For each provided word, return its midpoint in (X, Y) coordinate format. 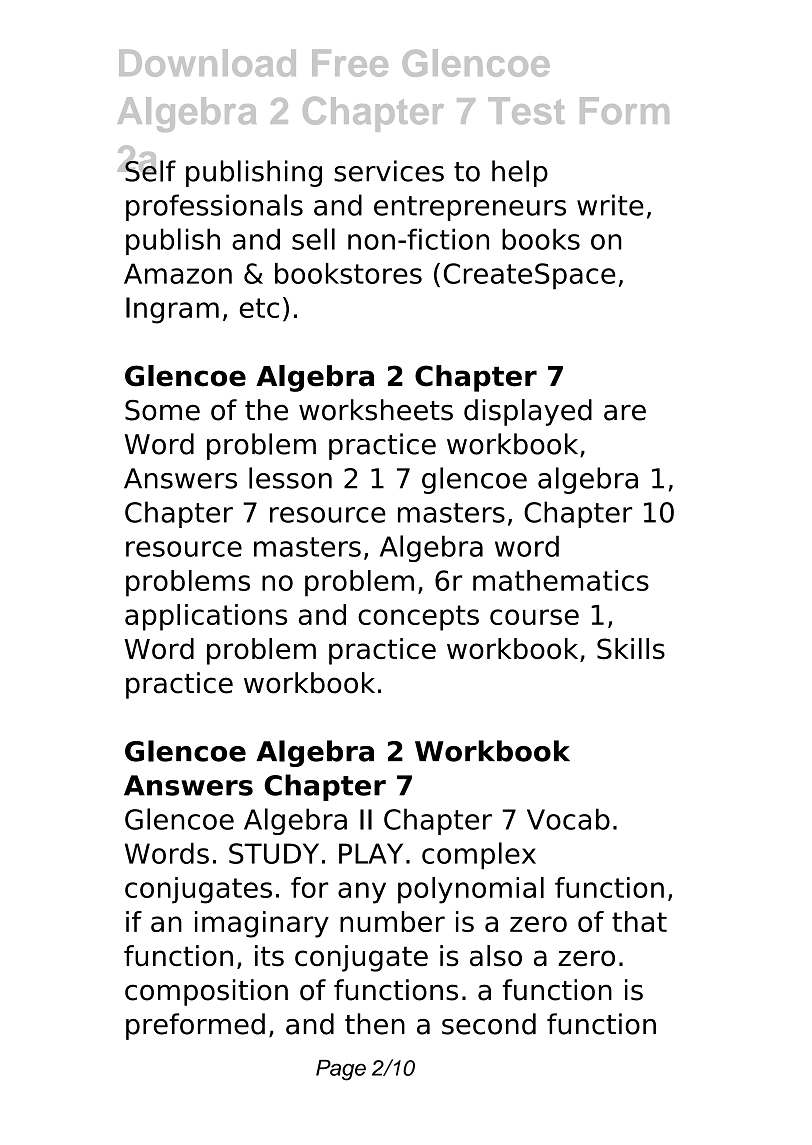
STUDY (274, 853)
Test (526, 110)
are (625, 412)
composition (206, 992)
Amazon (178, 273)
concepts (418, 618)
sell (313, 239)
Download (207, 63)
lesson (290, 478)
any (362, 893)
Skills (631, 649)
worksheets (376, 410)
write (610, 205)
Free (350, 63)
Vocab (568, 819)
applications (206, 617)
